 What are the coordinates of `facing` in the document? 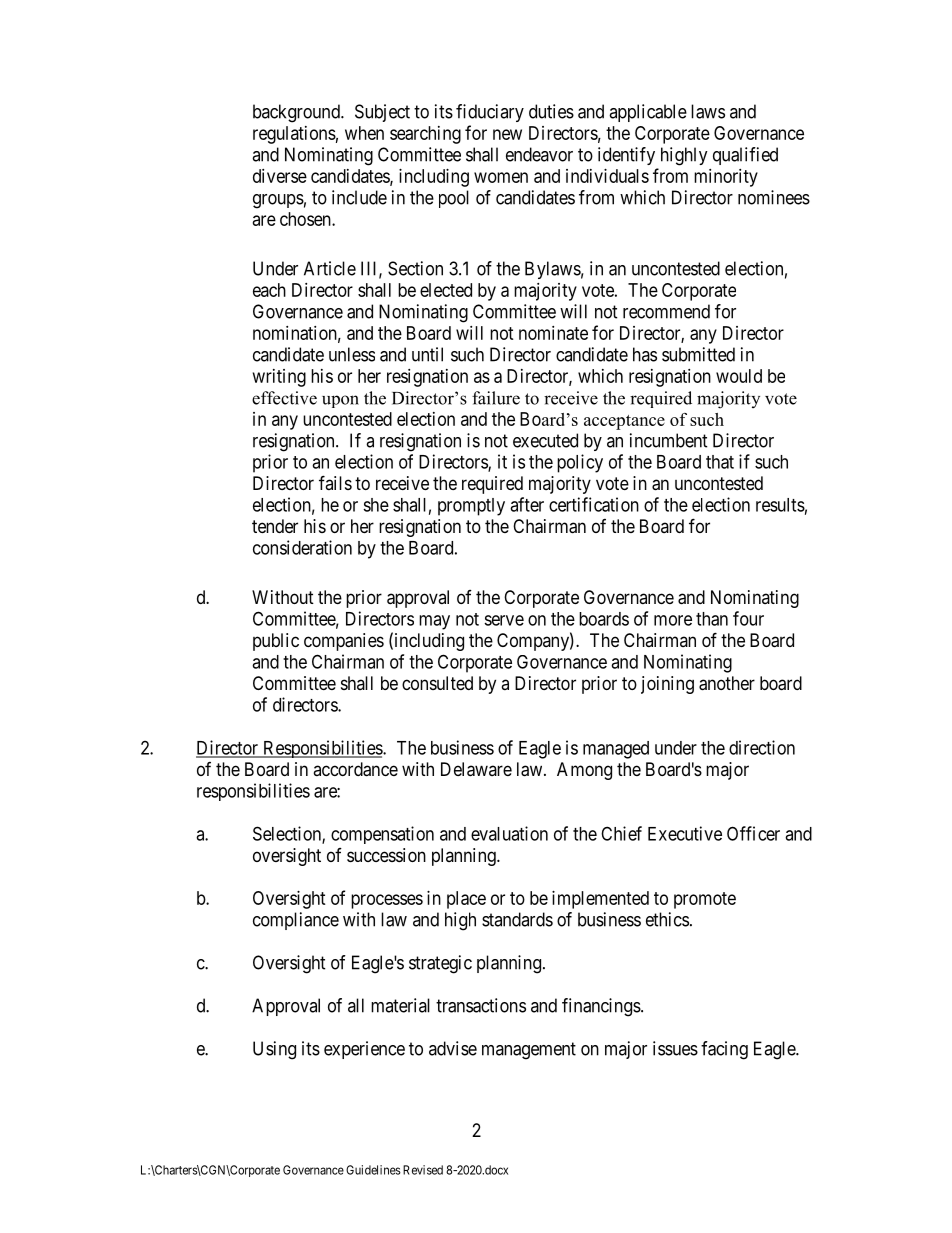 It's located at (724, 1050).
